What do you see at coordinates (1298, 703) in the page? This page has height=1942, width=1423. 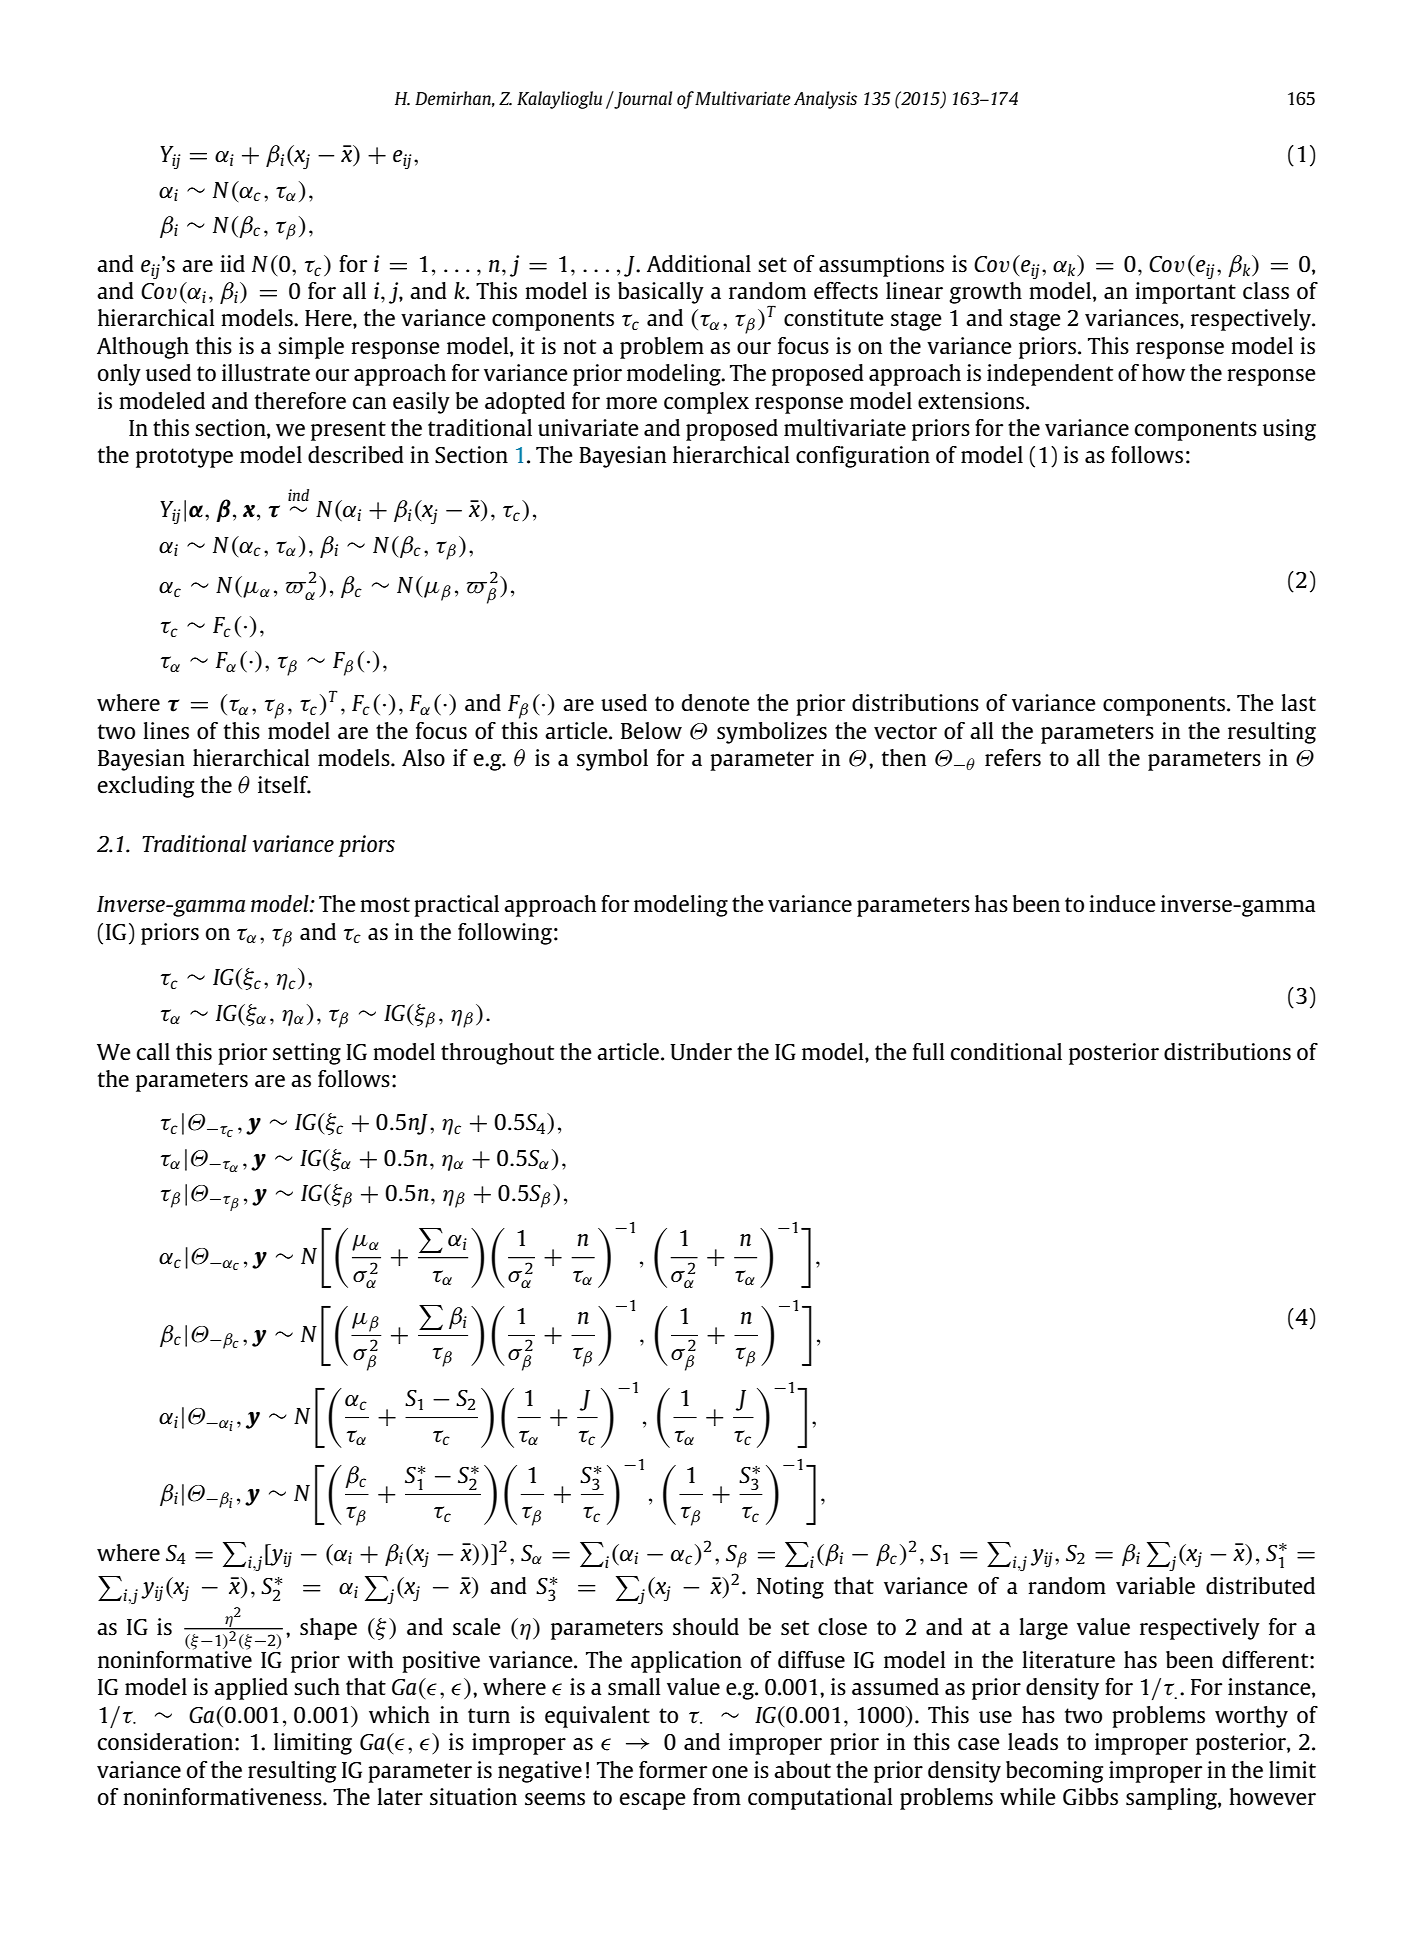 I see `last` at bounding box center [1298, 703].
